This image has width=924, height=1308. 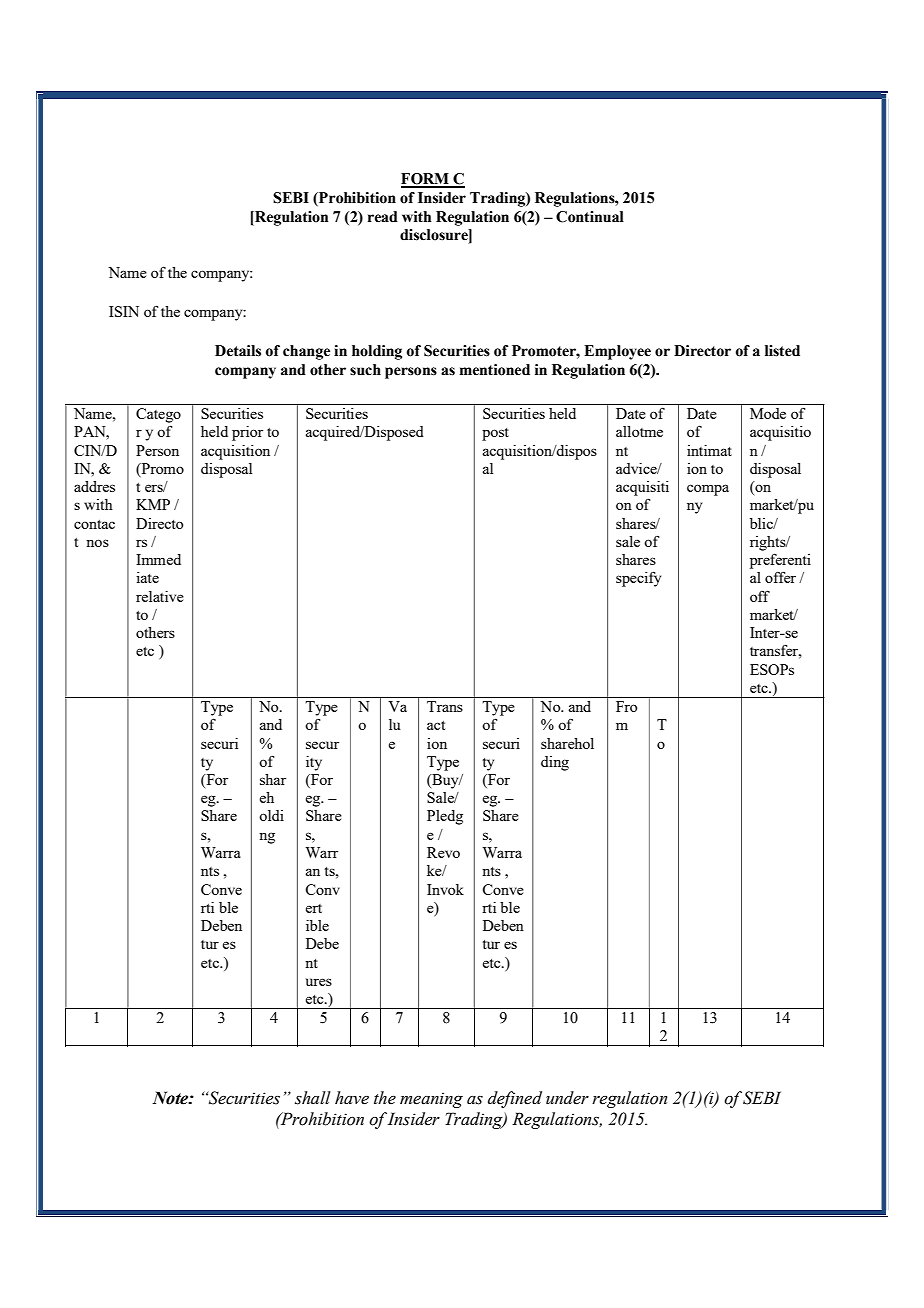 I want to click on ity, so click(x=314, y=763).
